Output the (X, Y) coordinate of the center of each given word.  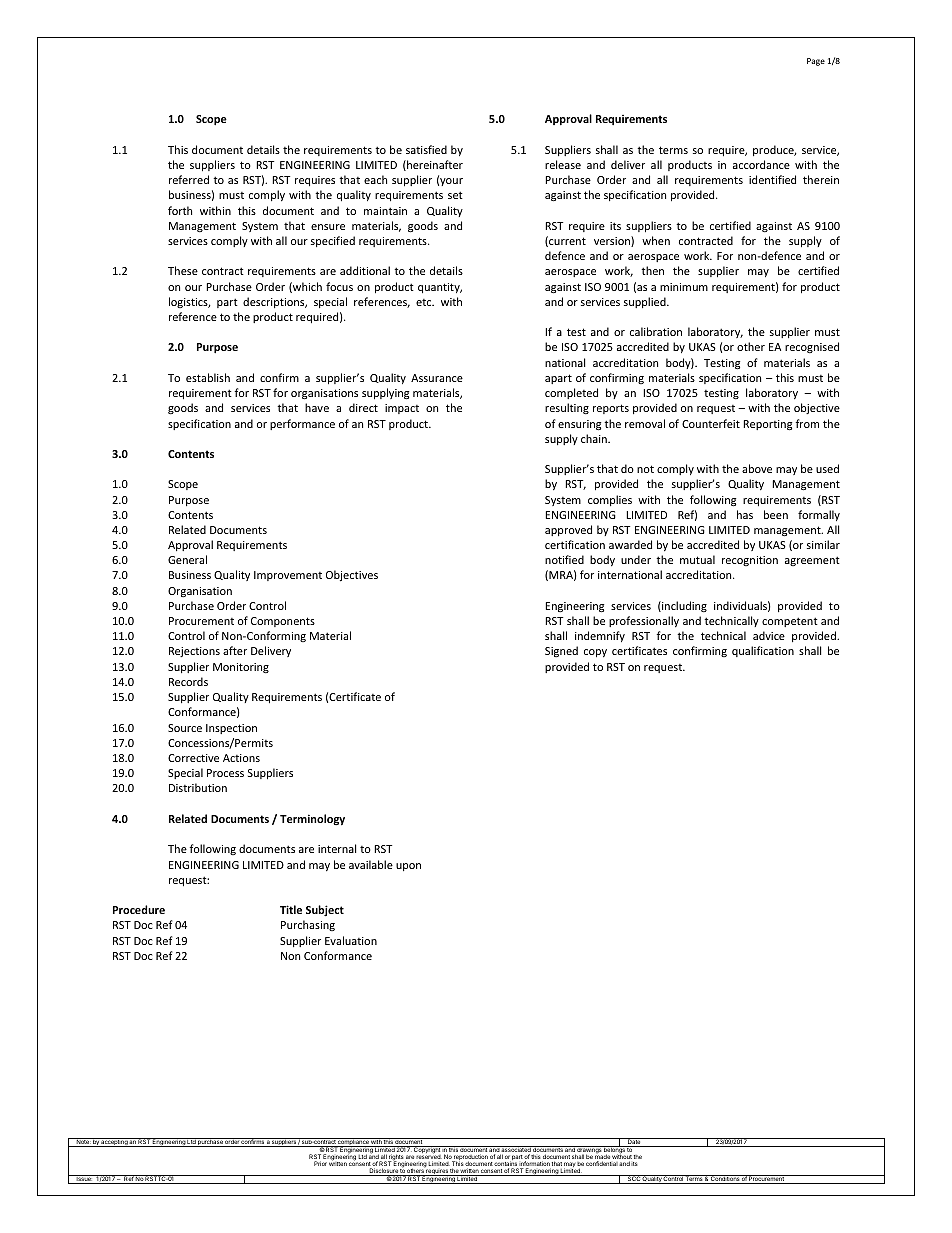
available (371, 864)
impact (402, 409)
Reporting (767, 425)
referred (189, 179)
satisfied (426, 149)
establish (208, 377)
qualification (763, 651)
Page (816, 62)
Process (225, 773)
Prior (320, 1163)
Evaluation (351, 940)
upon (408, 867)
